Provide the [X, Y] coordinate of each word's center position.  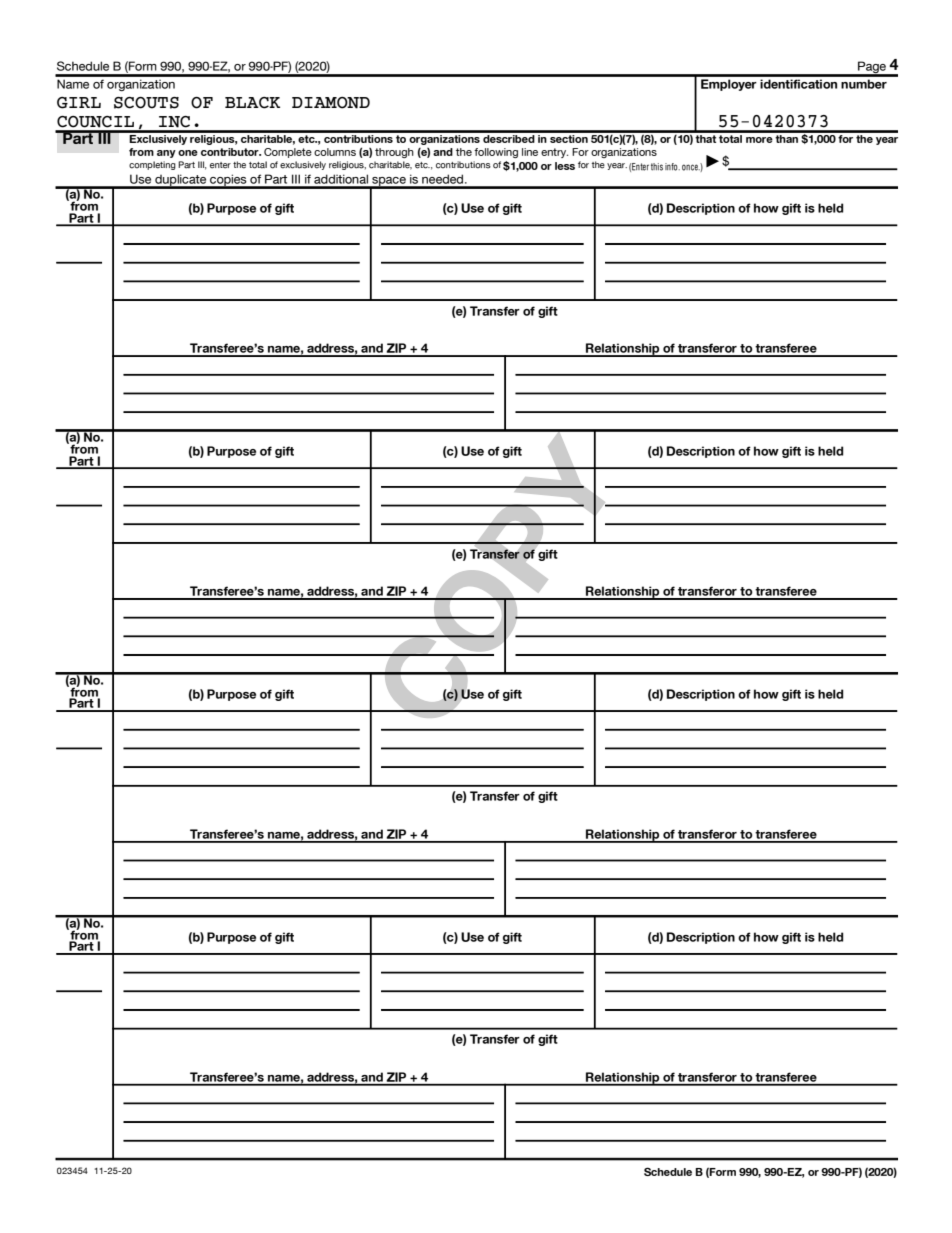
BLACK [252, 103]
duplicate [181, 181]
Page [872, 68]
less [565, 166]
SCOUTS [146, 103]
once [691, 167]
